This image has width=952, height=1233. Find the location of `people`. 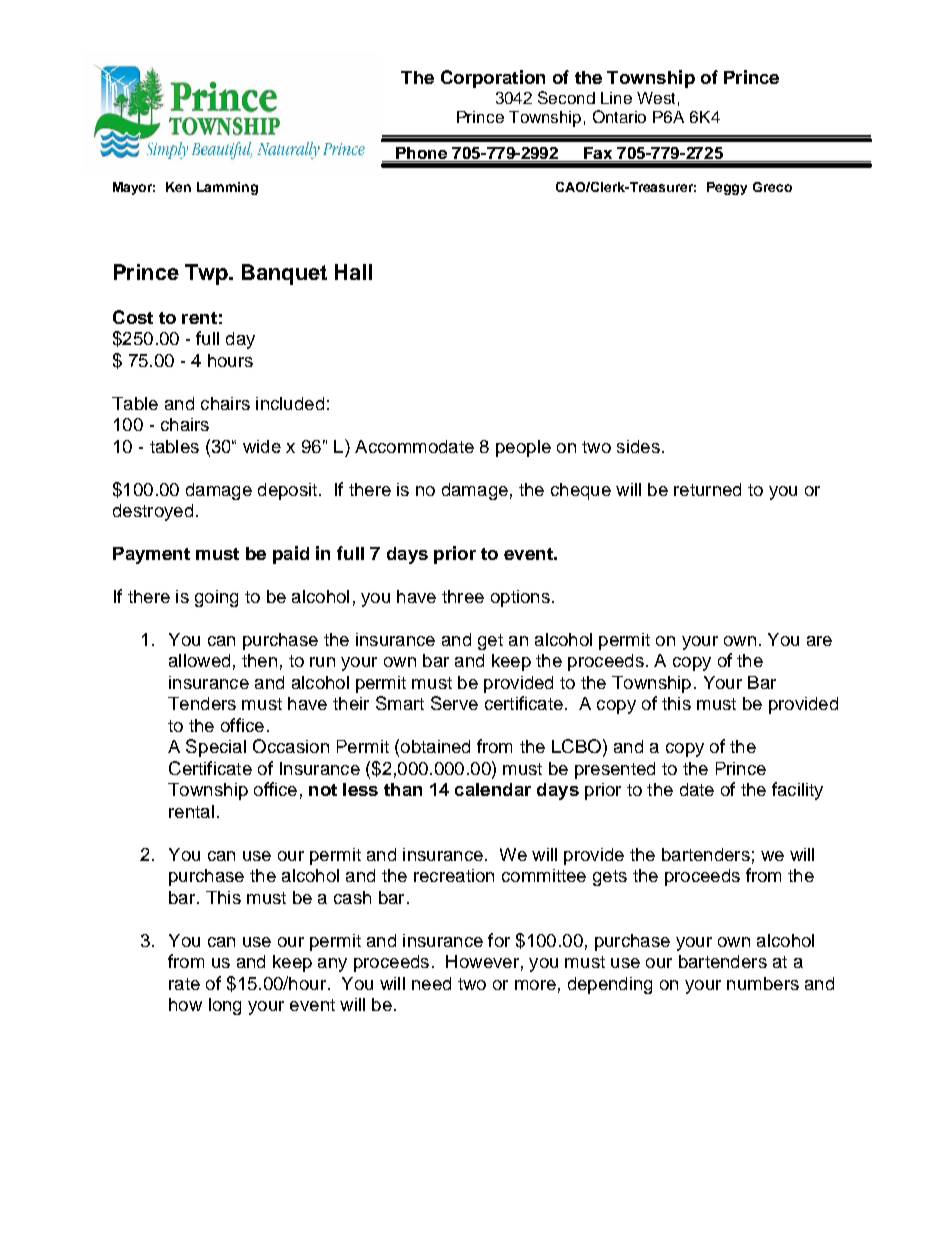

people is located at coordinates (523, 448).
